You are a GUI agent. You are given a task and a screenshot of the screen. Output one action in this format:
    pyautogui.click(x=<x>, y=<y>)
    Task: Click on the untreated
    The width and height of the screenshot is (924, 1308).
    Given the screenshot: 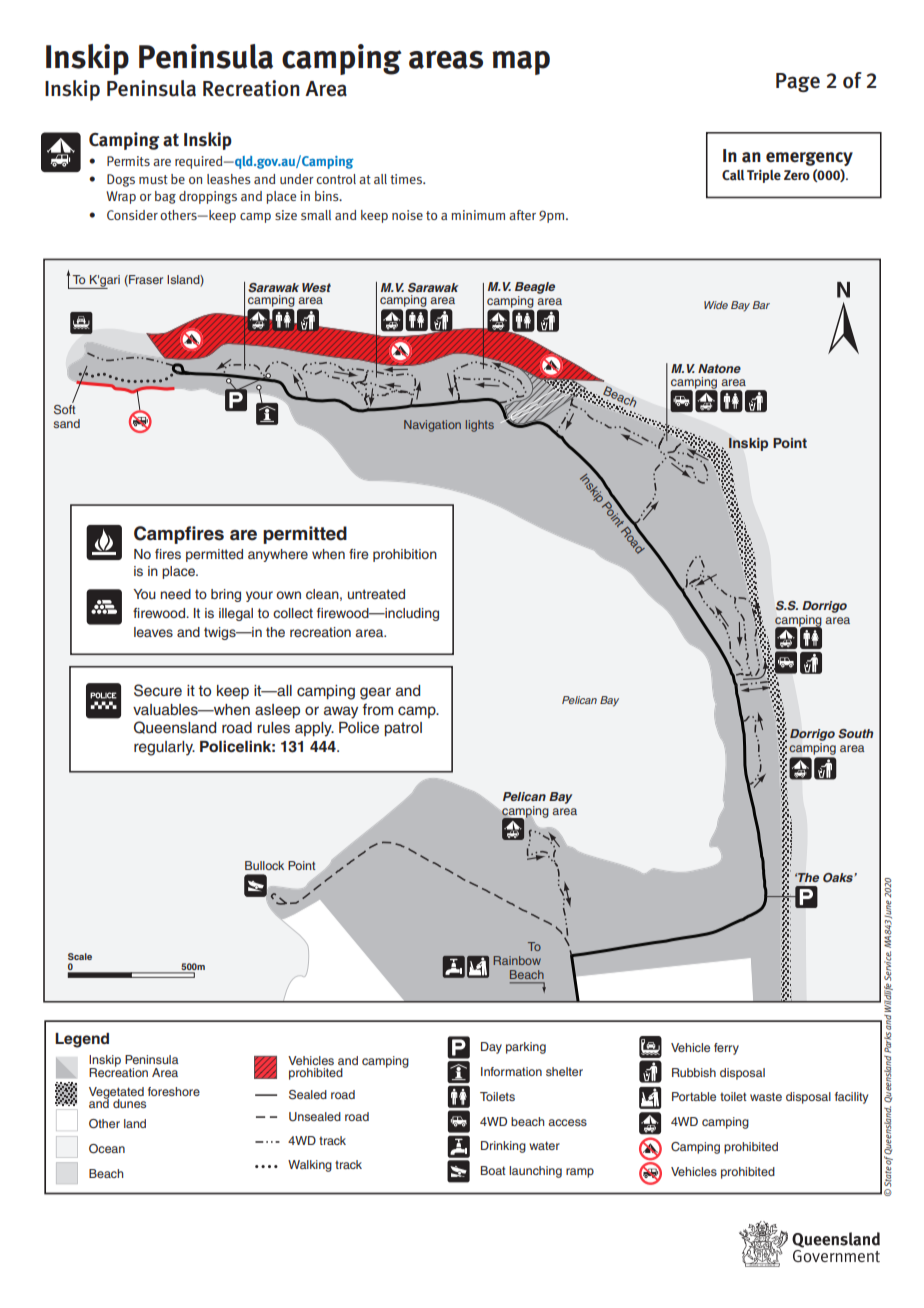 What is the action you would take?
    pyautogui.click(x=376, y=594)
